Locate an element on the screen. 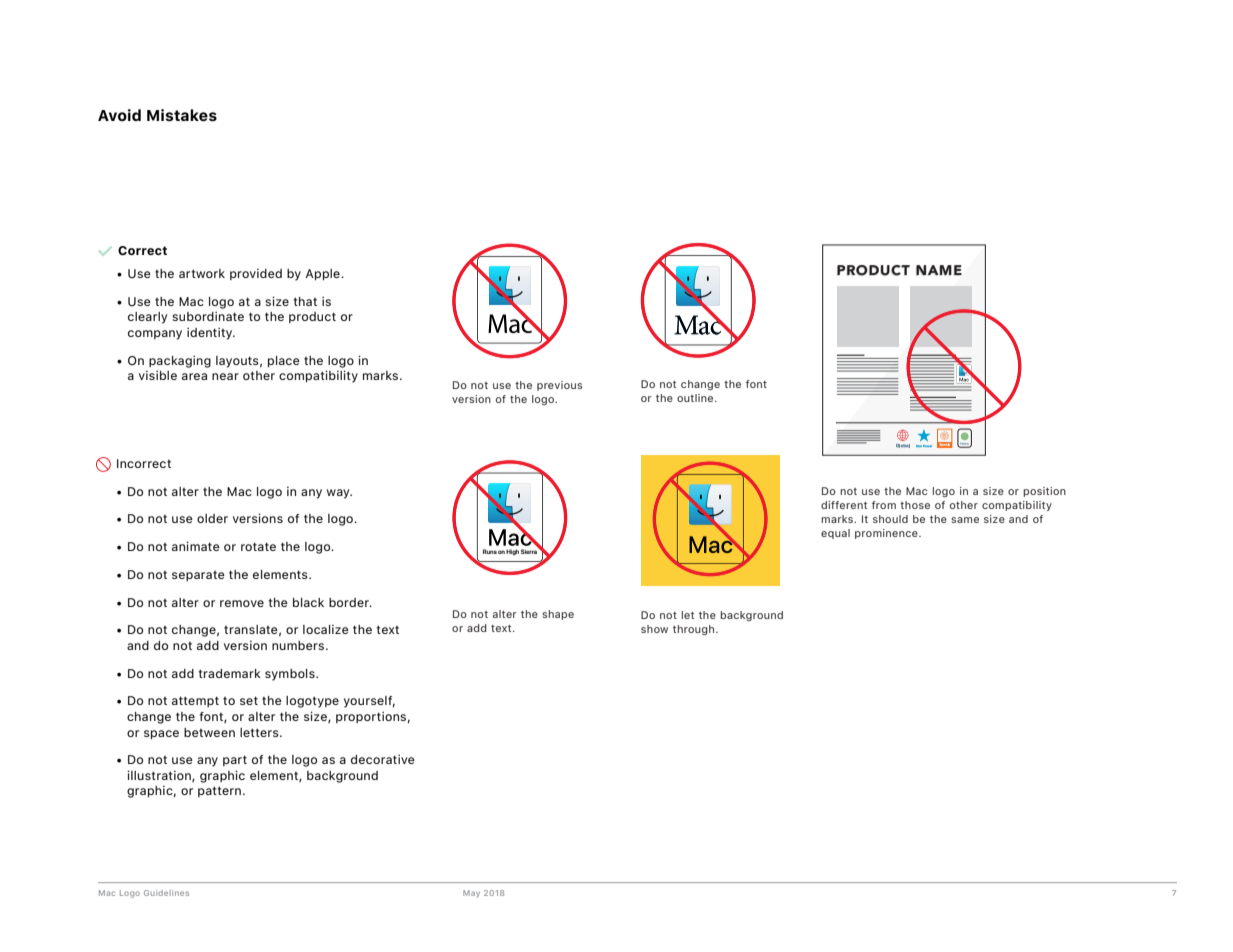 The image size is (1233, 952). Mistakes is located at coordinates (182, 115).
